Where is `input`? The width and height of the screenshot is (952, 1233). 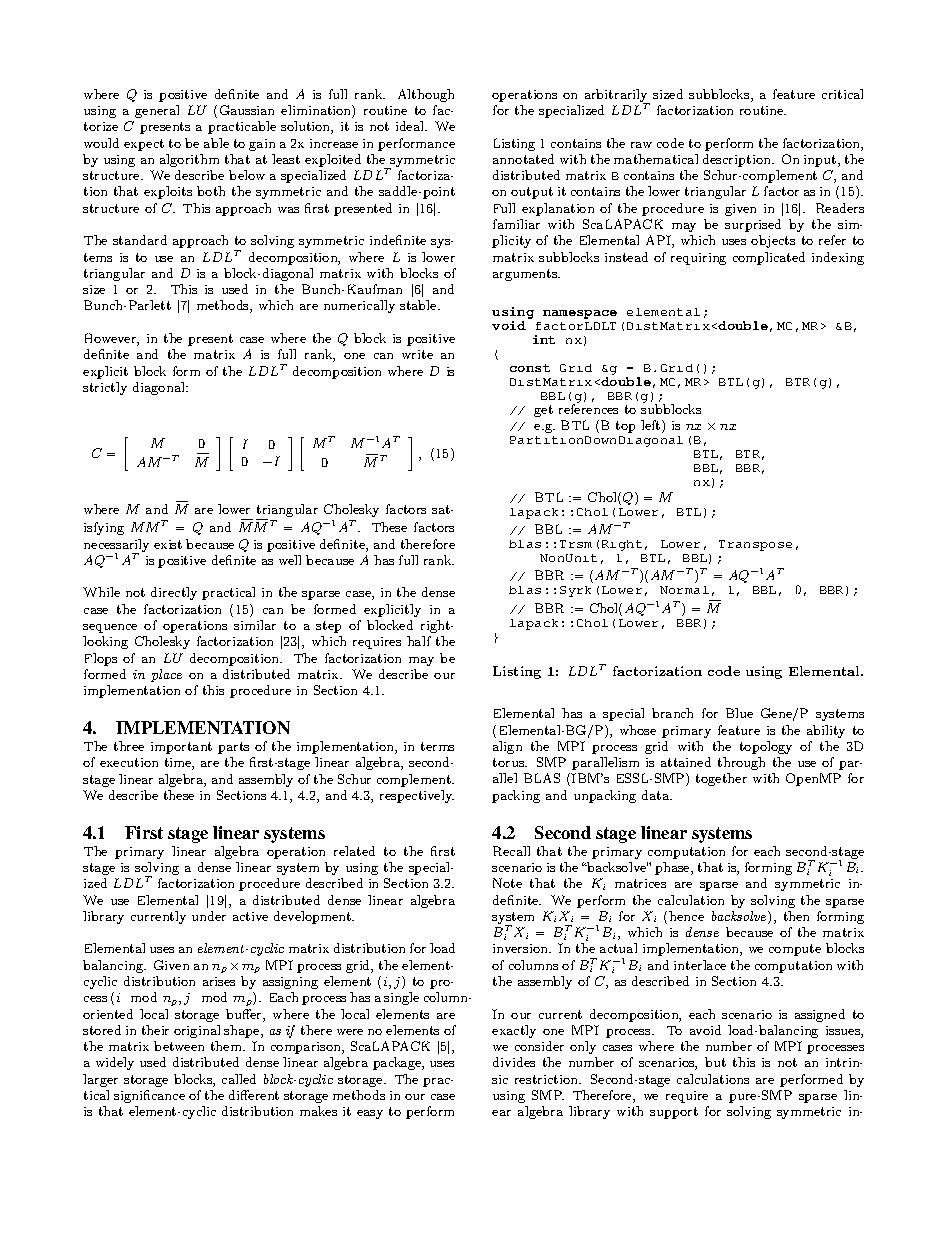 input is located at coordinates (821, 161).
